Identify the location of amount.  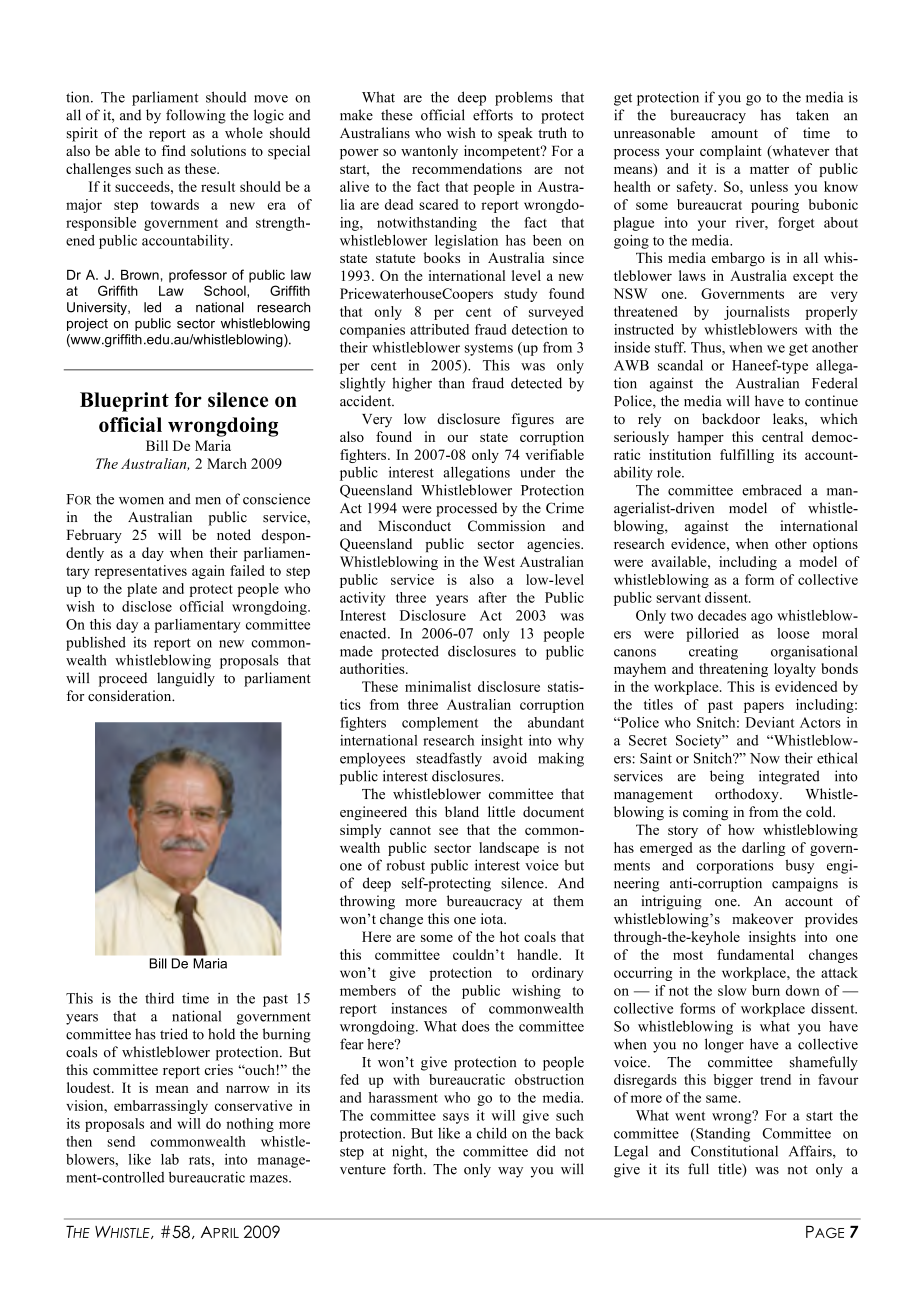
(734, 134).
